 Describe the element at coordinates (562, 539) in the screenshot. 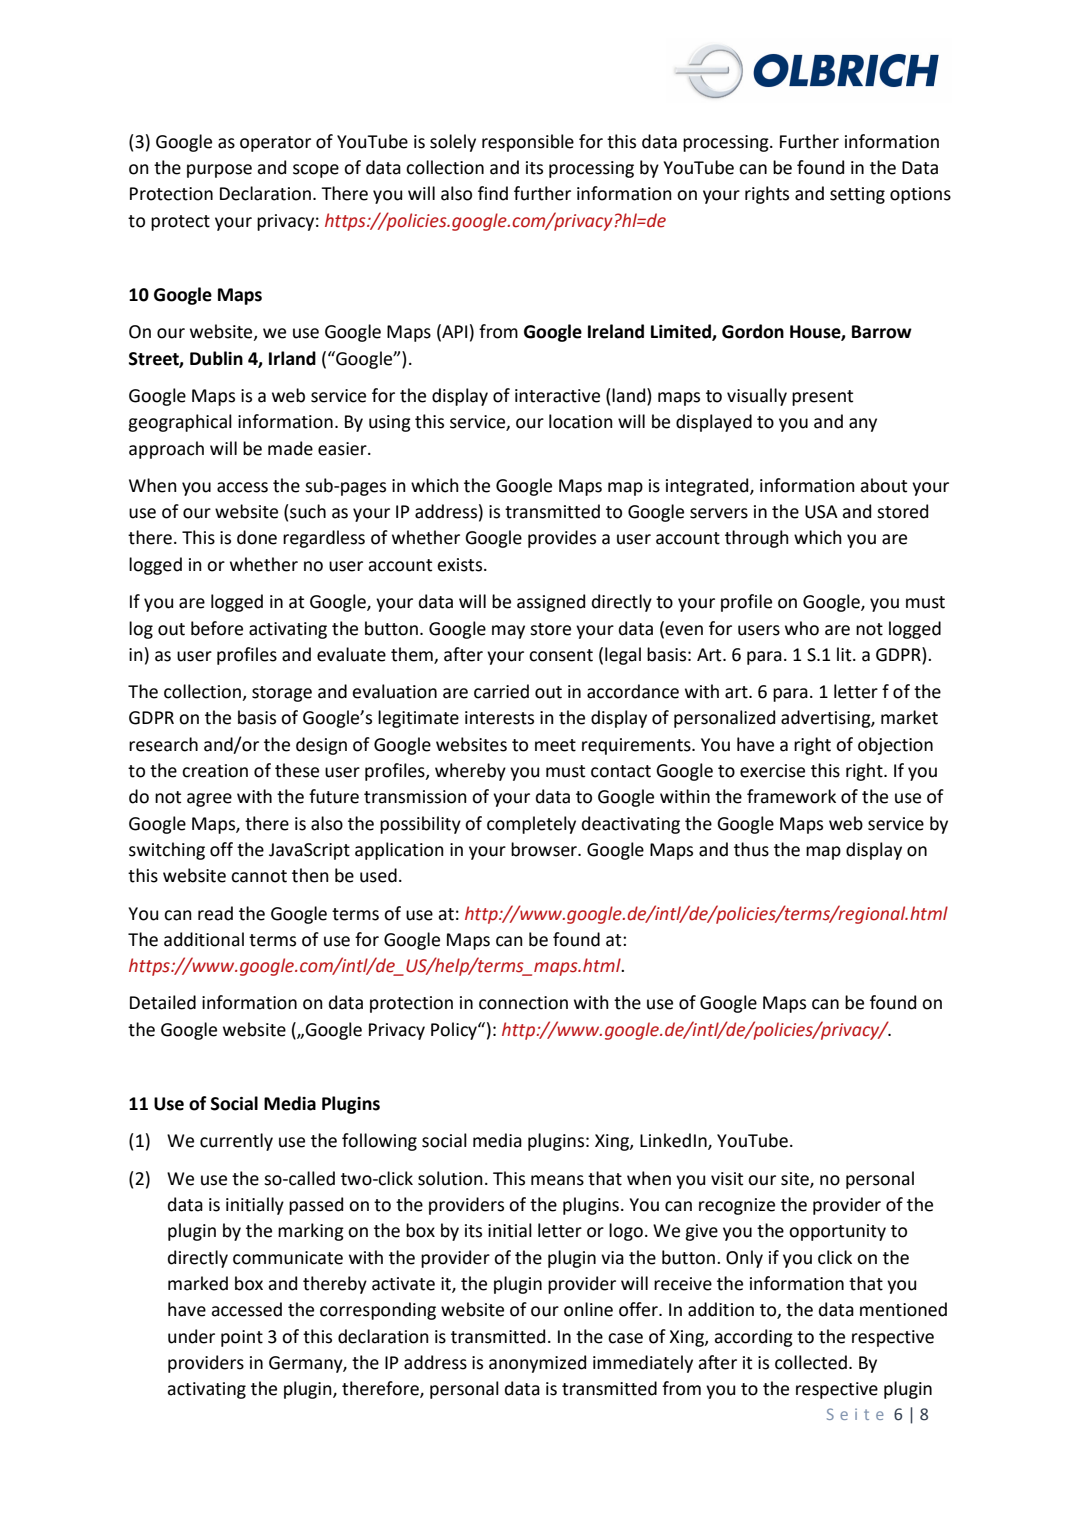

I see `provides` at that location.
